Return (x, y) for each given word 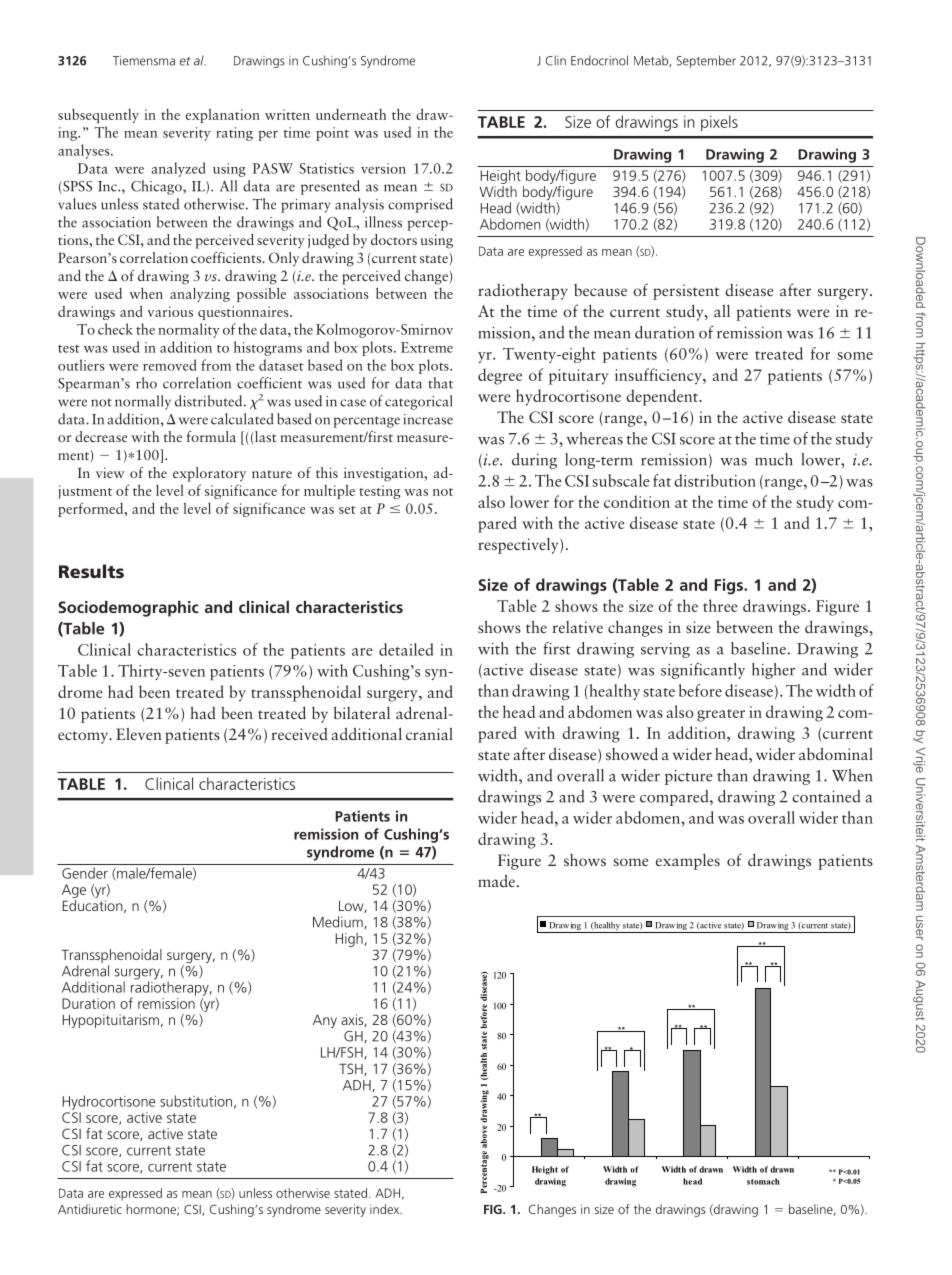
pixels (719, 123)
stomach (763, 1181)
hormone (152, 1210)
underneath (351, 114)
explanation (223, 116)
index (386, 1209)
